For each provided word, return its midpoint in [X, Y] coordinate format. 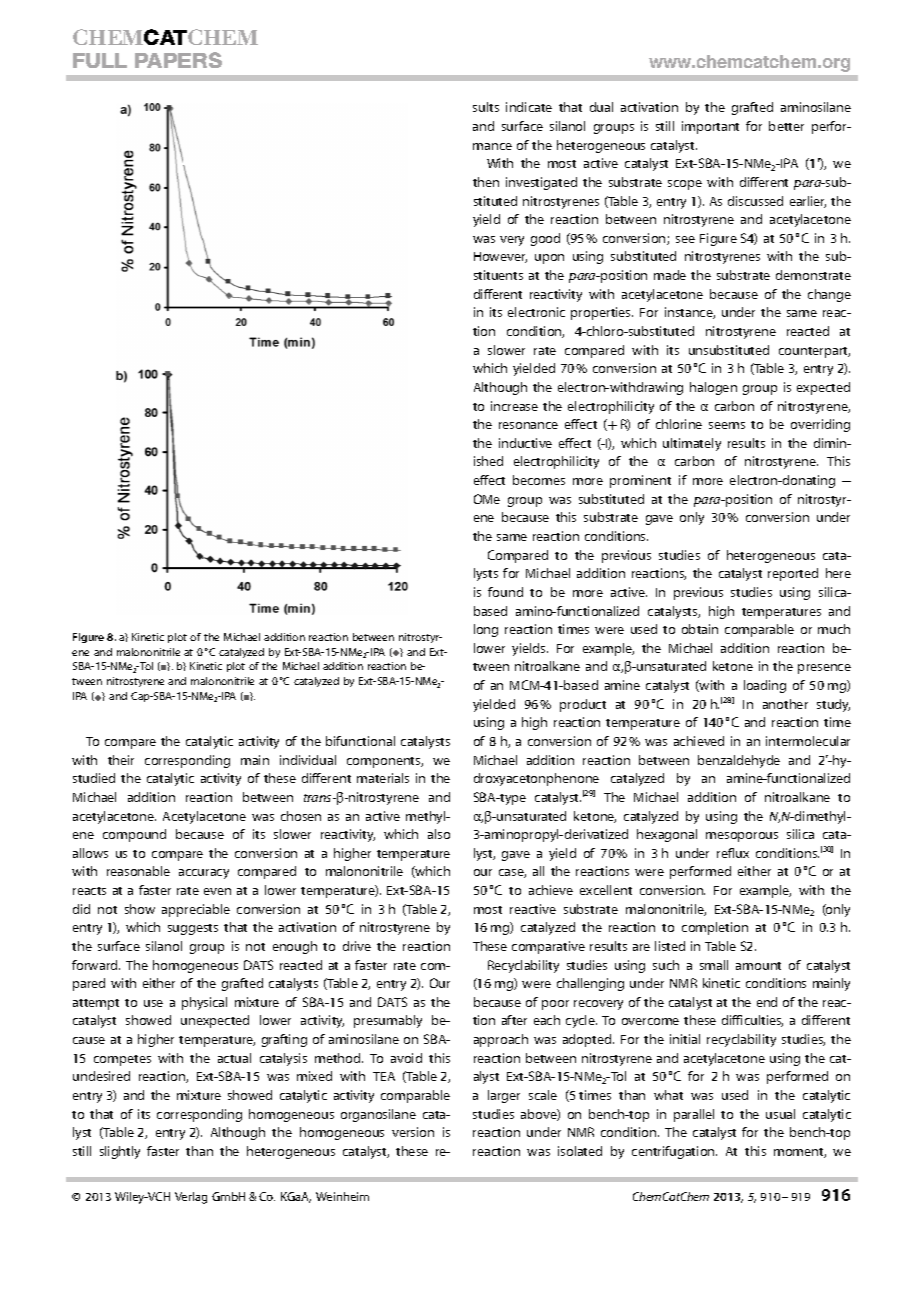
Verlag [191, 1198]
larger [504, 1096]
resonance [528, 425]
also [439, 834]
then [486, 182]
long [486, 630]
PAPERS [178, 60]
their [121, 760]
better [786, 126]
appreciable [196, 910]
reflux [733, 853]
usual [780, 1114]
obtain [700, 629]
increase [514, 406]
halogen [713, 388]
